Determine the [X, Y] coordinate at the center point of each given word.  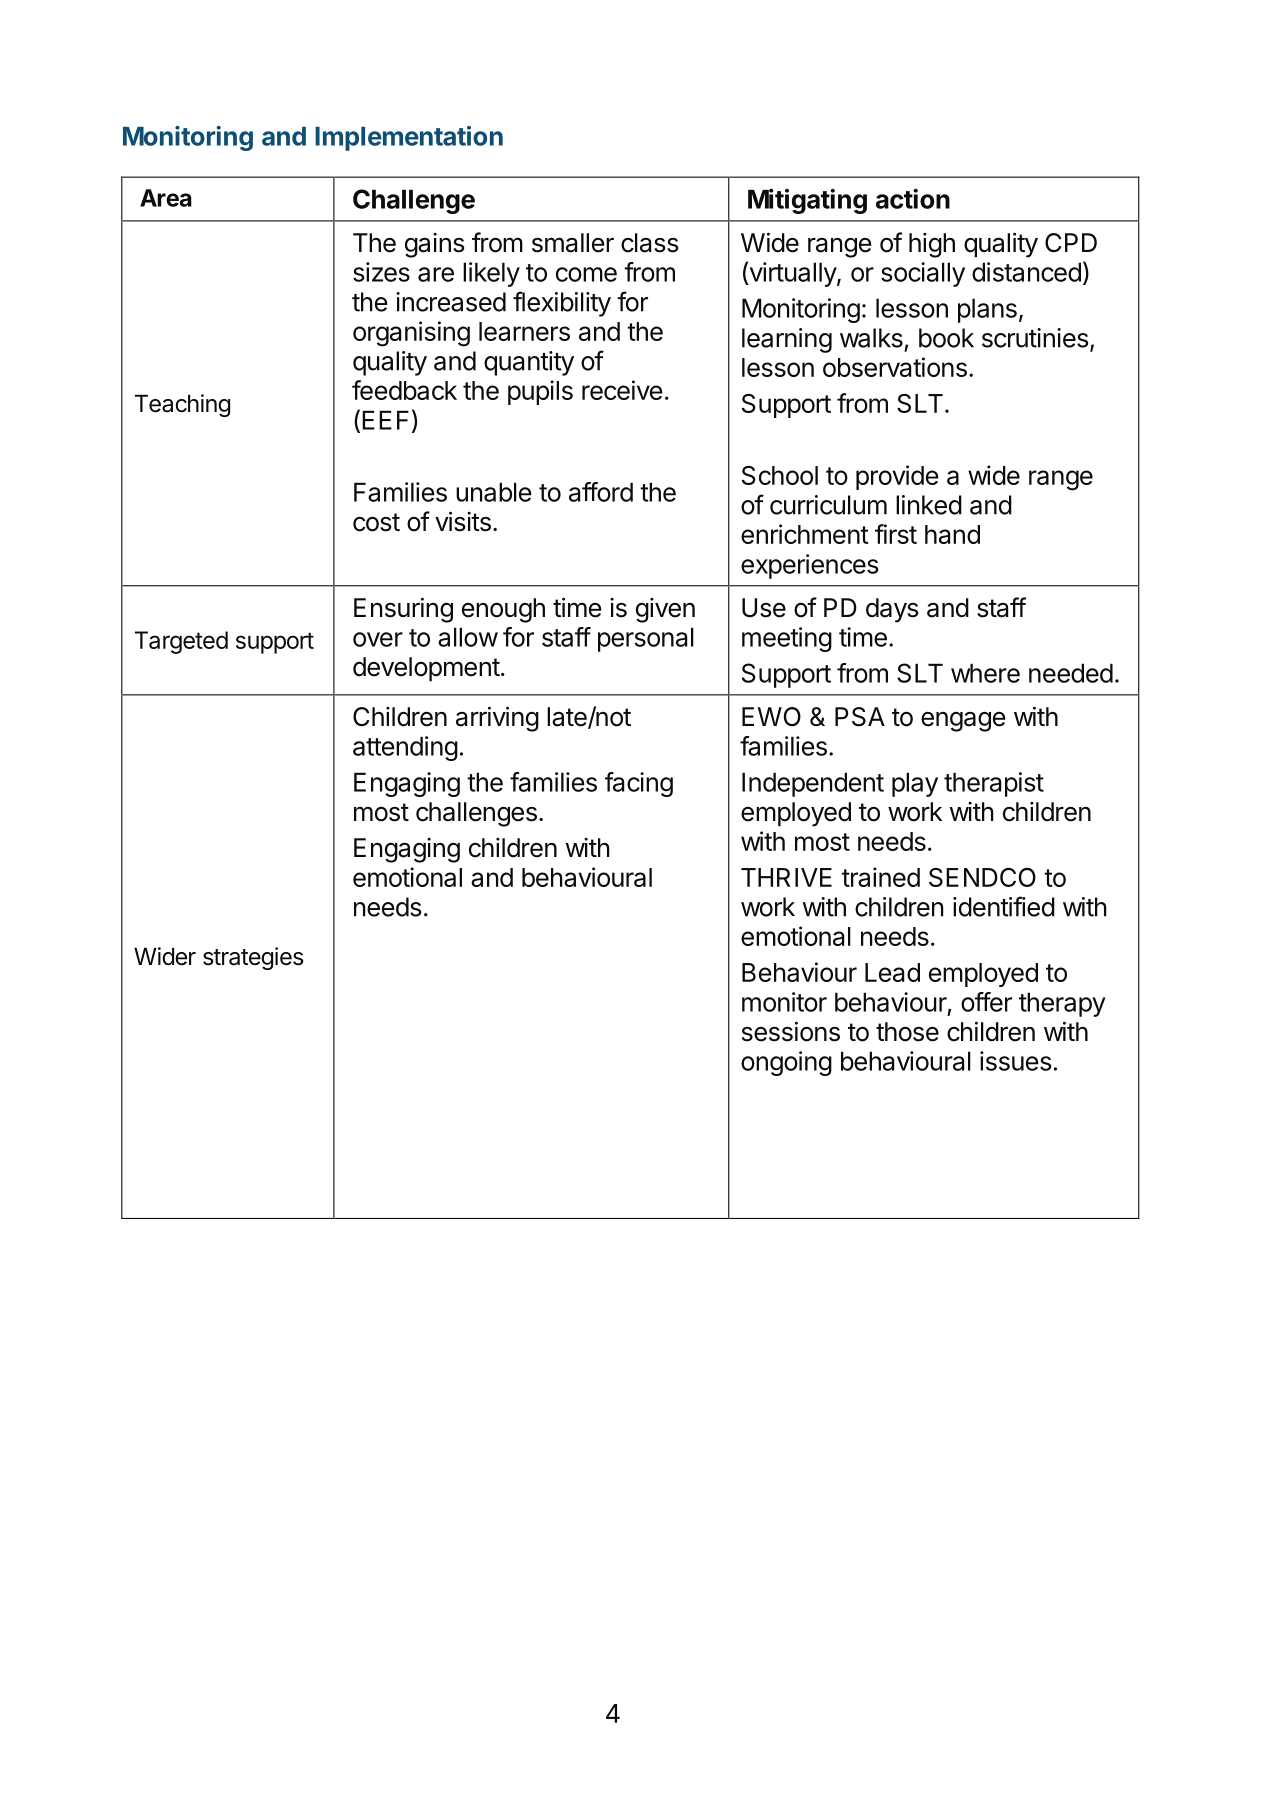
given [665, 610]
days [892, 610]
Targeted [181, 642]
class [649, 243]
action [913, 199]
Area [166, 198]
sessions [791, 1031]
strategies [253, 958]
